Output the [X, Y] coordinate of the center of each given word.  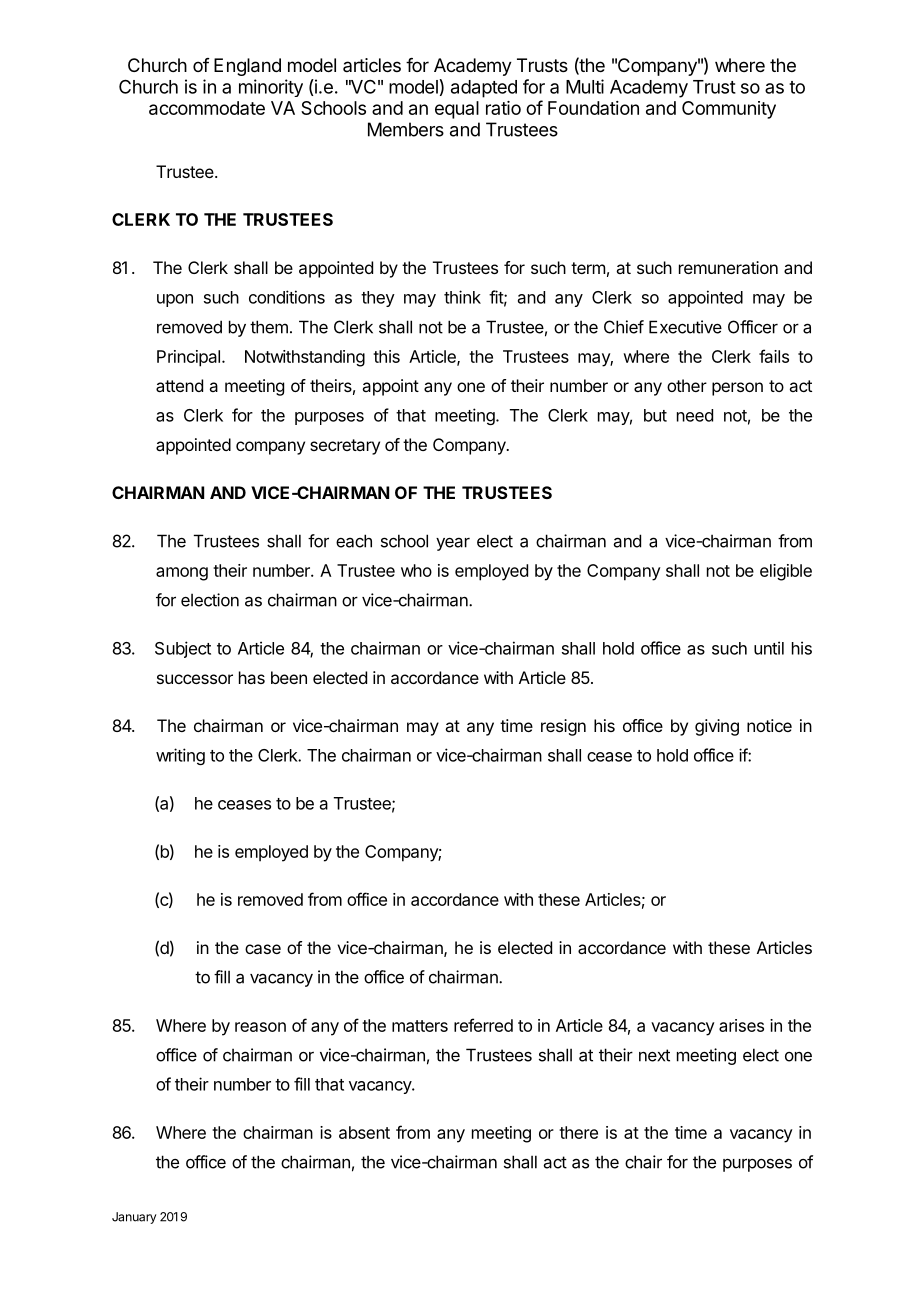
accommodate [207, 108]
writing [180, 756]
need [695, 415]
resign [563, 727]
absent [364, 1132]
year [453, 544]
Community [729, 110]
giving [717, 727]
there [578, 1132]
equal [457, 110]
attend [179, 385]
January [134, 1218]
